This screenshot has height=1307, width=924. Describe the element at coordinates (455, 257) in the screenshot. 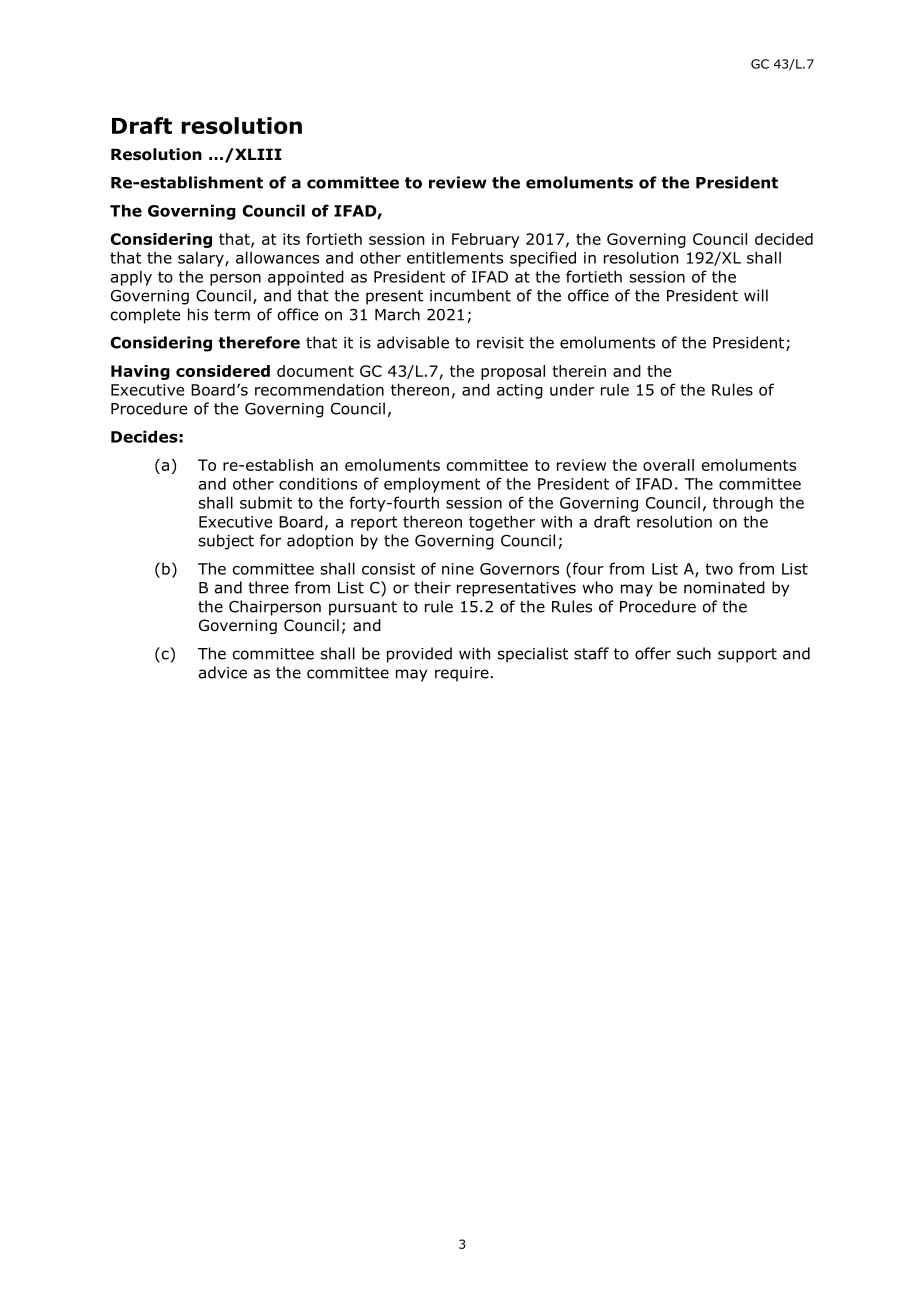

I see `entitlements` at that location.
